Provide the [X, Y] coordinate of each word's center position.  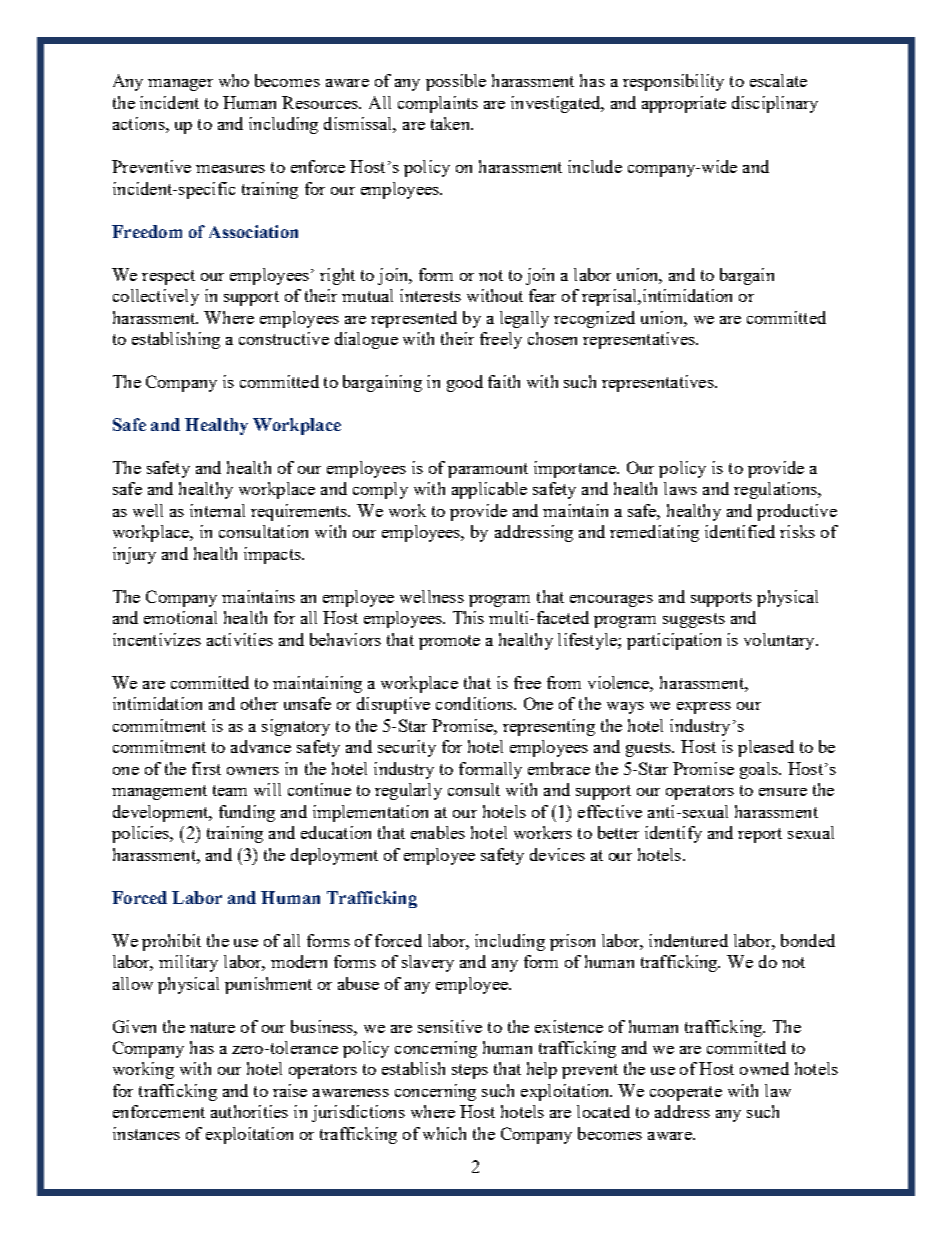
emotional [180, 617]
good [465, 383]
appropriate [684, 104]
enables [438, 832]
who [234, 80]
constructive [284, 338]
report [760, 835]
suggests [694, 620]
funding [247, 813]
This [468, 617]
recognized [594, 319]
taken [451, 123]
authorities [249, 1111]
